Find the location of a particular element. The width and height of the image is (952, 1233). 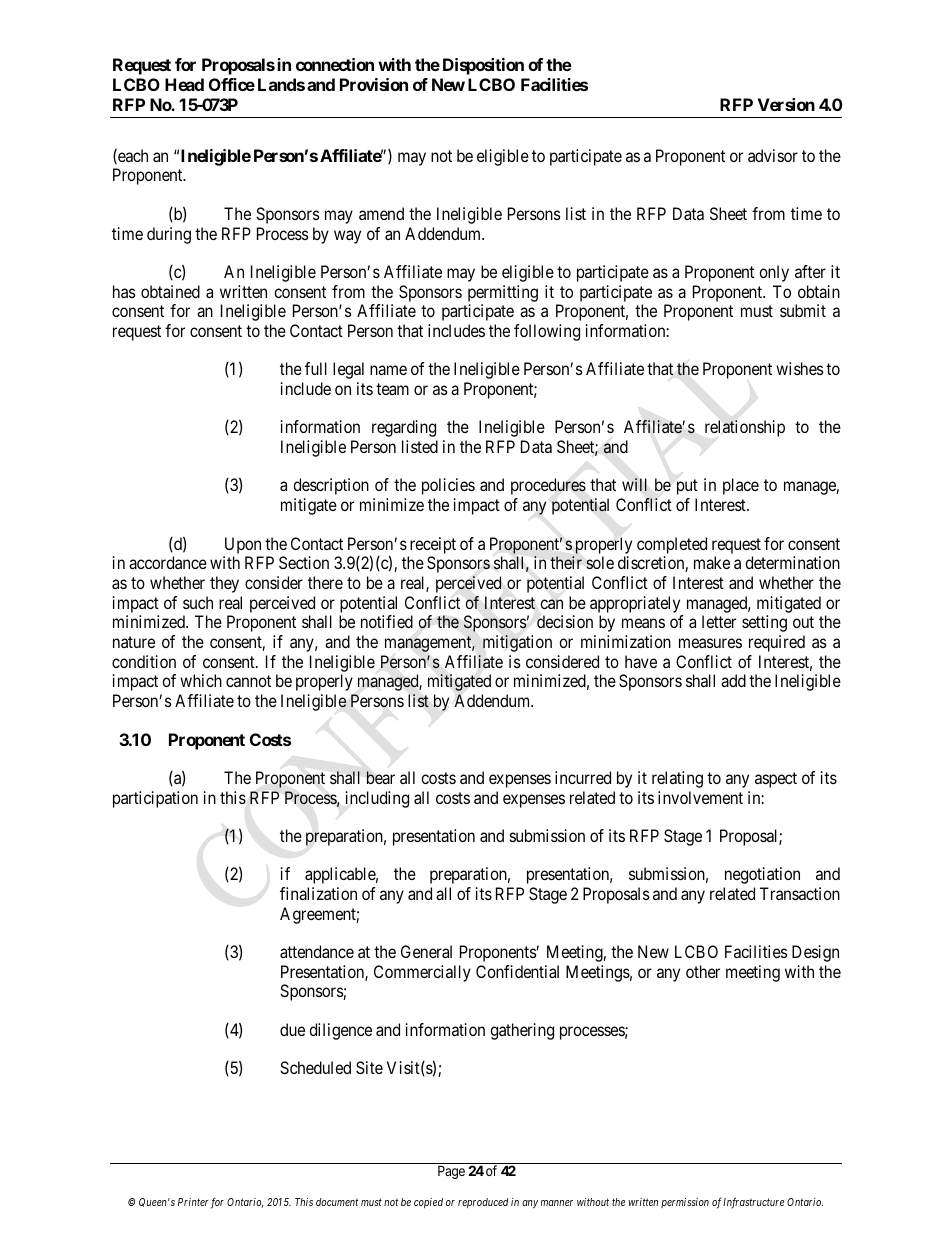

Printer is located at coordinates (193, 1202).
